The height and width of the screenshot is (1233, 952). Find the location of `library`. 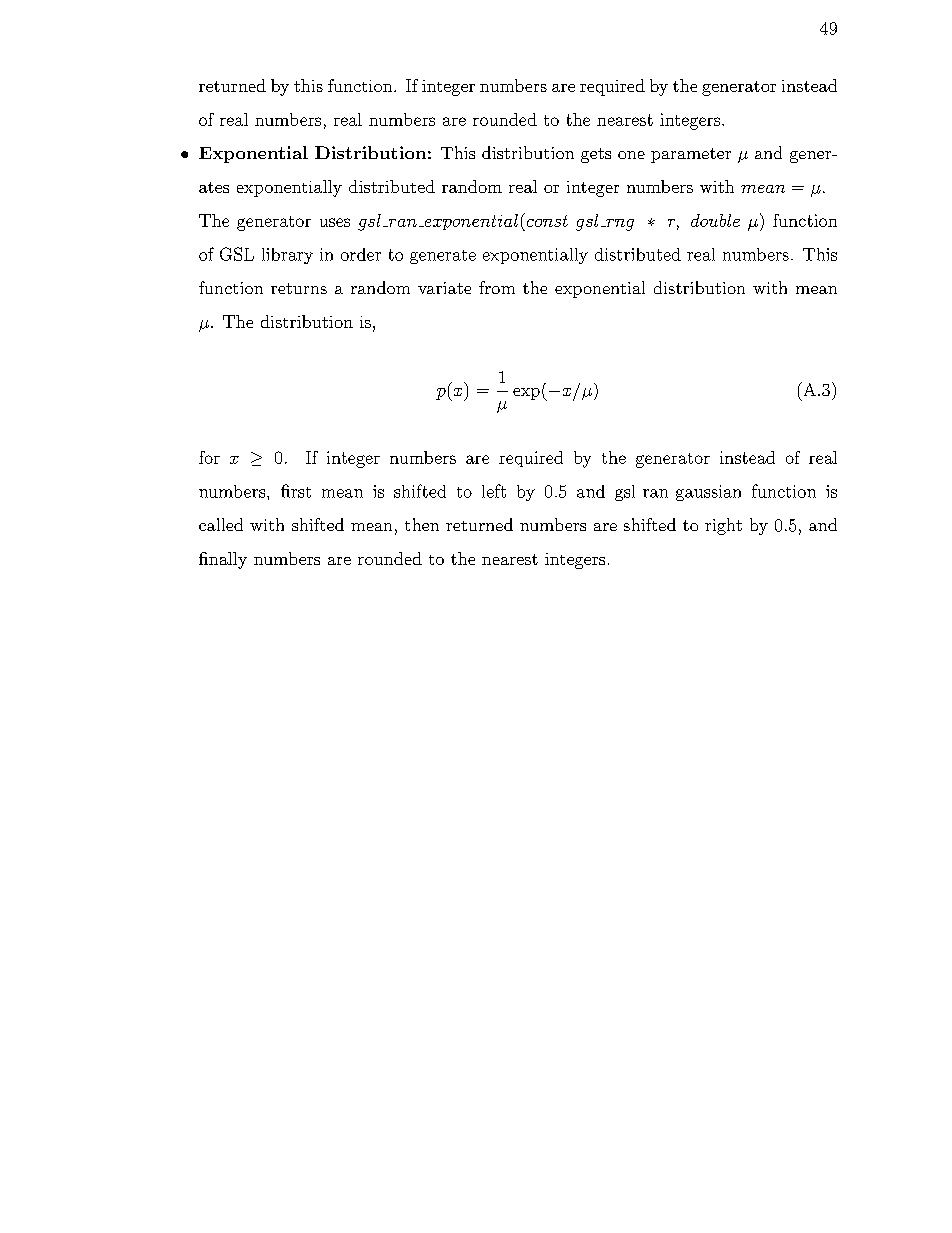

library is located at coordinates (287, 256).
